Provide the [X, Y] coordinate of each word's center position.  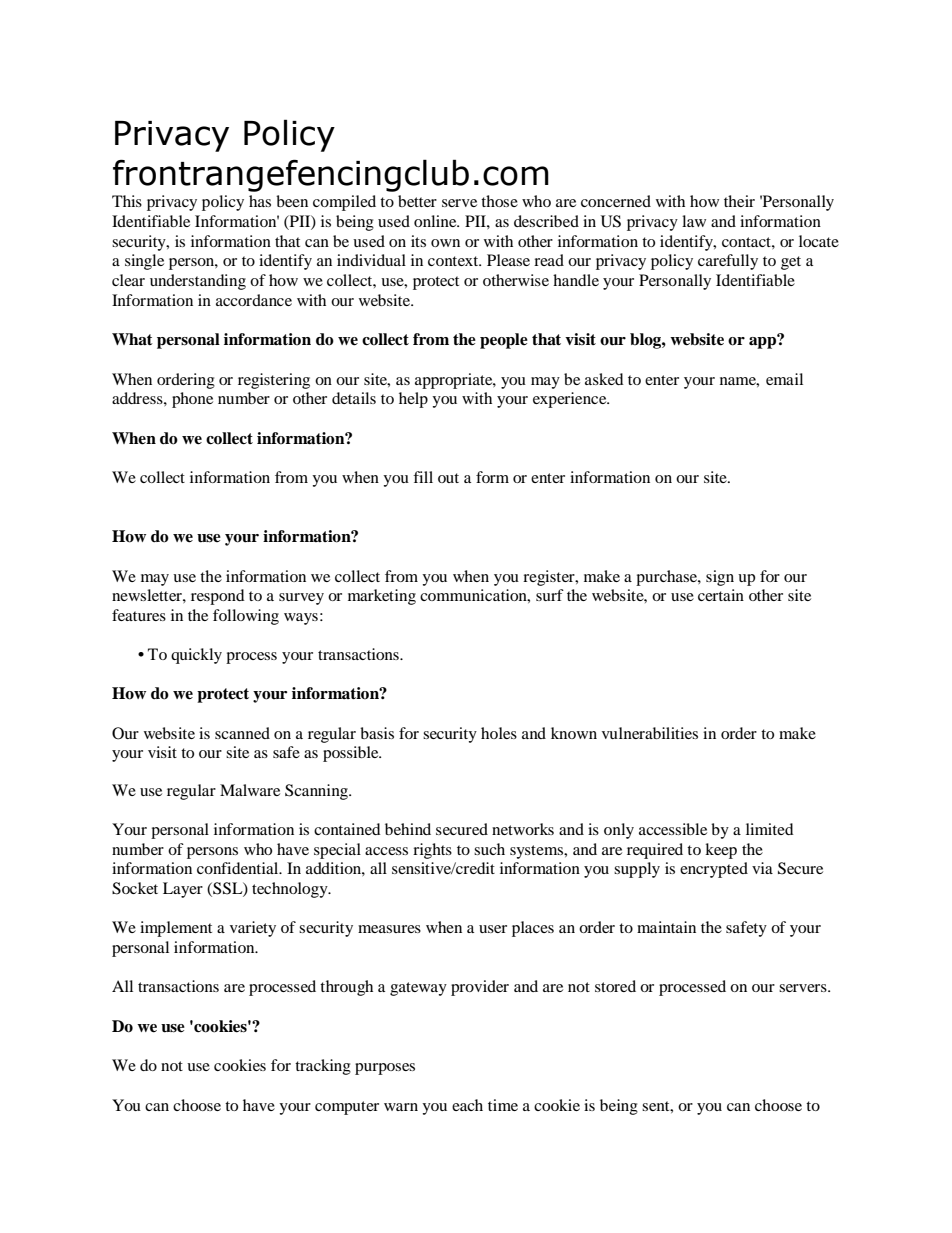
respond [218, 597]
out [448, 478]
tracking [323, 1067]
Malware [250, 790]
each [467, 1105]
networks [523, 829]
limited [770, 829]
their [739, 201]
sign [720, 578]
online [436, 221]
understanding [198, 282]
